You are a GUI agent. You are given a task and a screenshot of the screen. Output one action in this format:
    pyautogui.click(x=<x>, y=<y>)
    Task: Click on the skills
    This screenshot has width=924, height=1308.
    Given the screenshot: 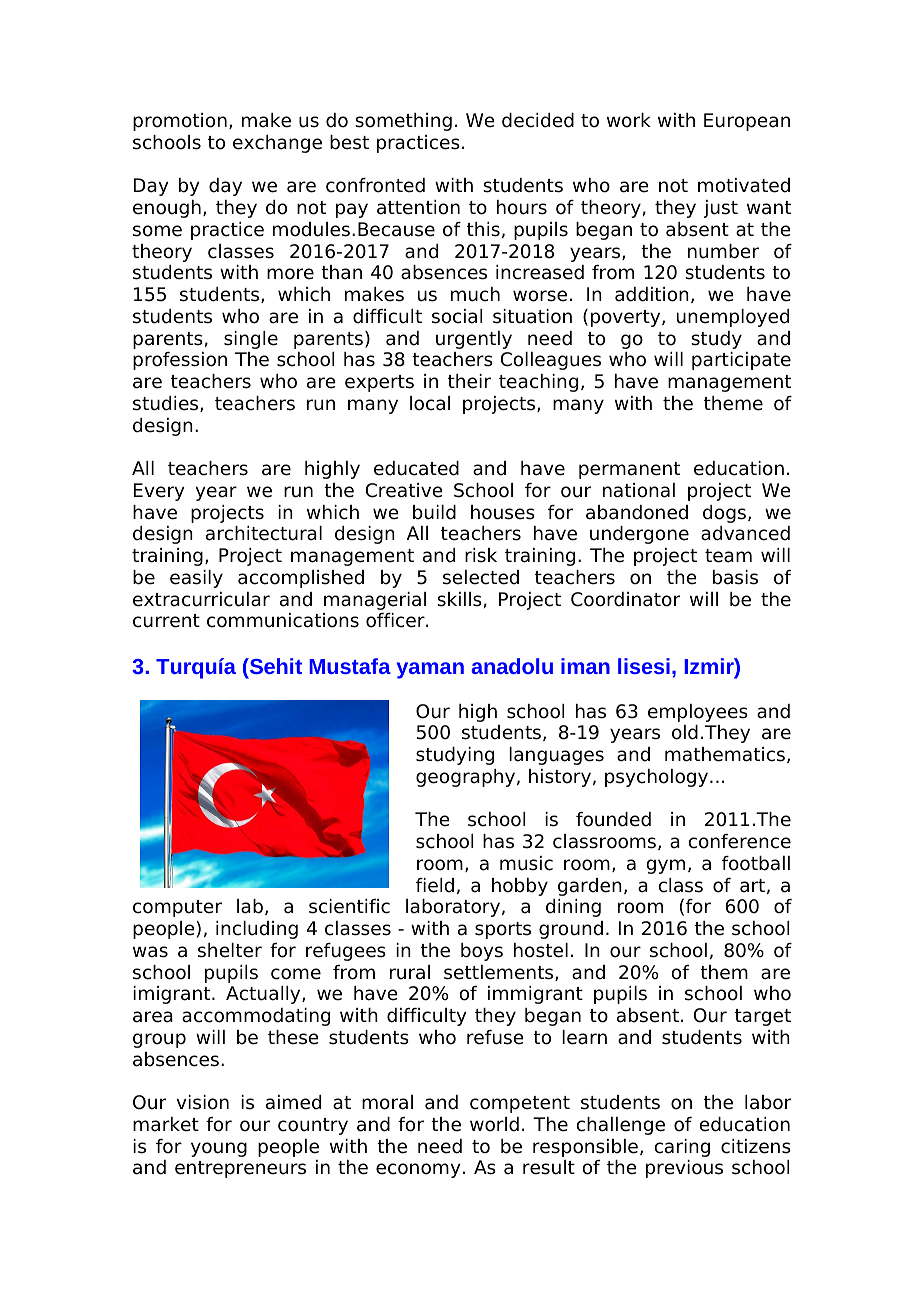 What is the action you would take?
    pyautogui.click(x=459, y=599)
